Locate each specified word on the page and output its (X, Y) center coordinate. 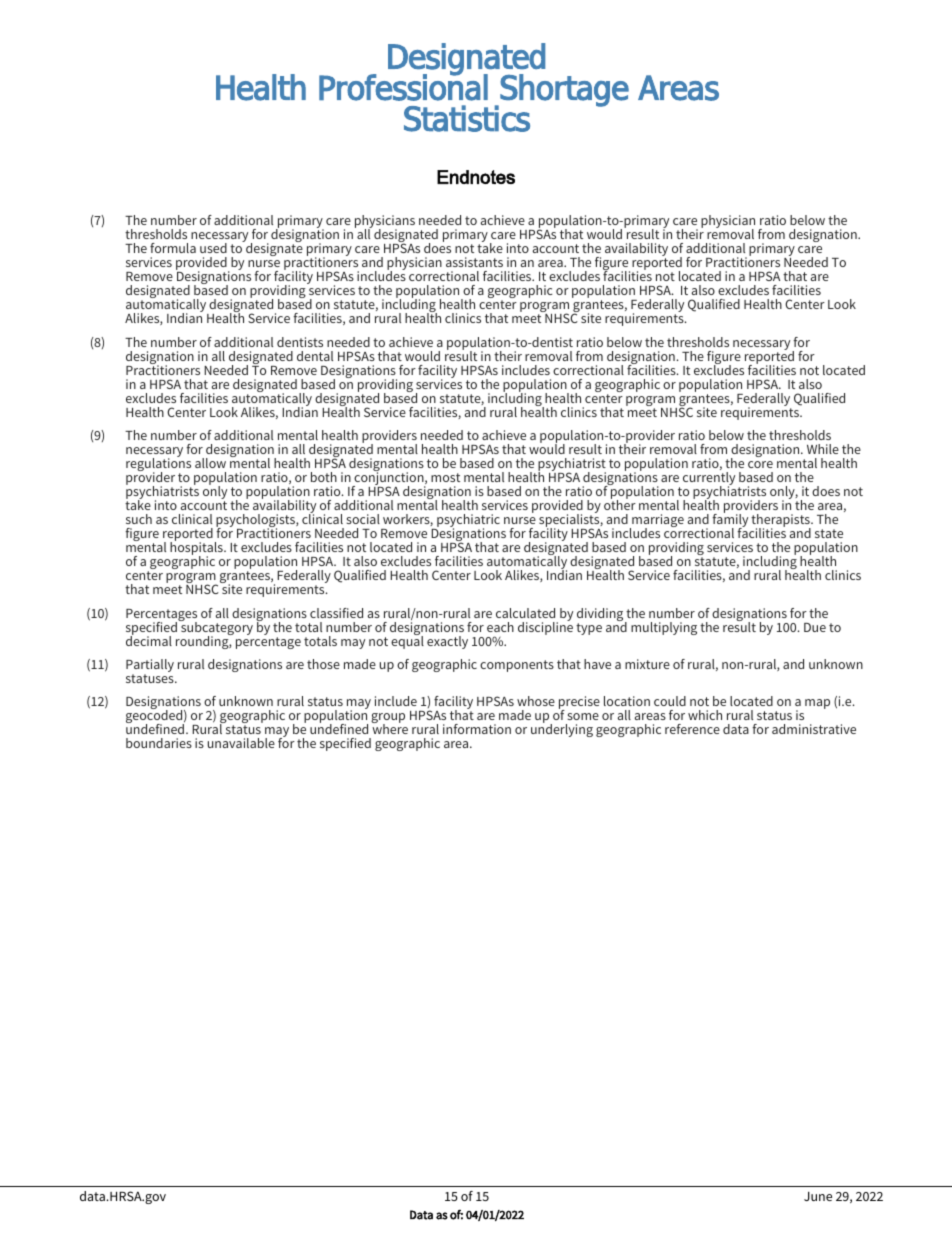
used (213, 248)
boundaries (159, 743)
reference (692, 729)
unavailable (241, 743)
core (760, 464)
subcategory (216, 629)
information (477, 729)
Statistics (467, 118)
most (445, 477)
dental (315, 356)
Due (815, 627)
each (500, 627)
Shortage (563, 91)
